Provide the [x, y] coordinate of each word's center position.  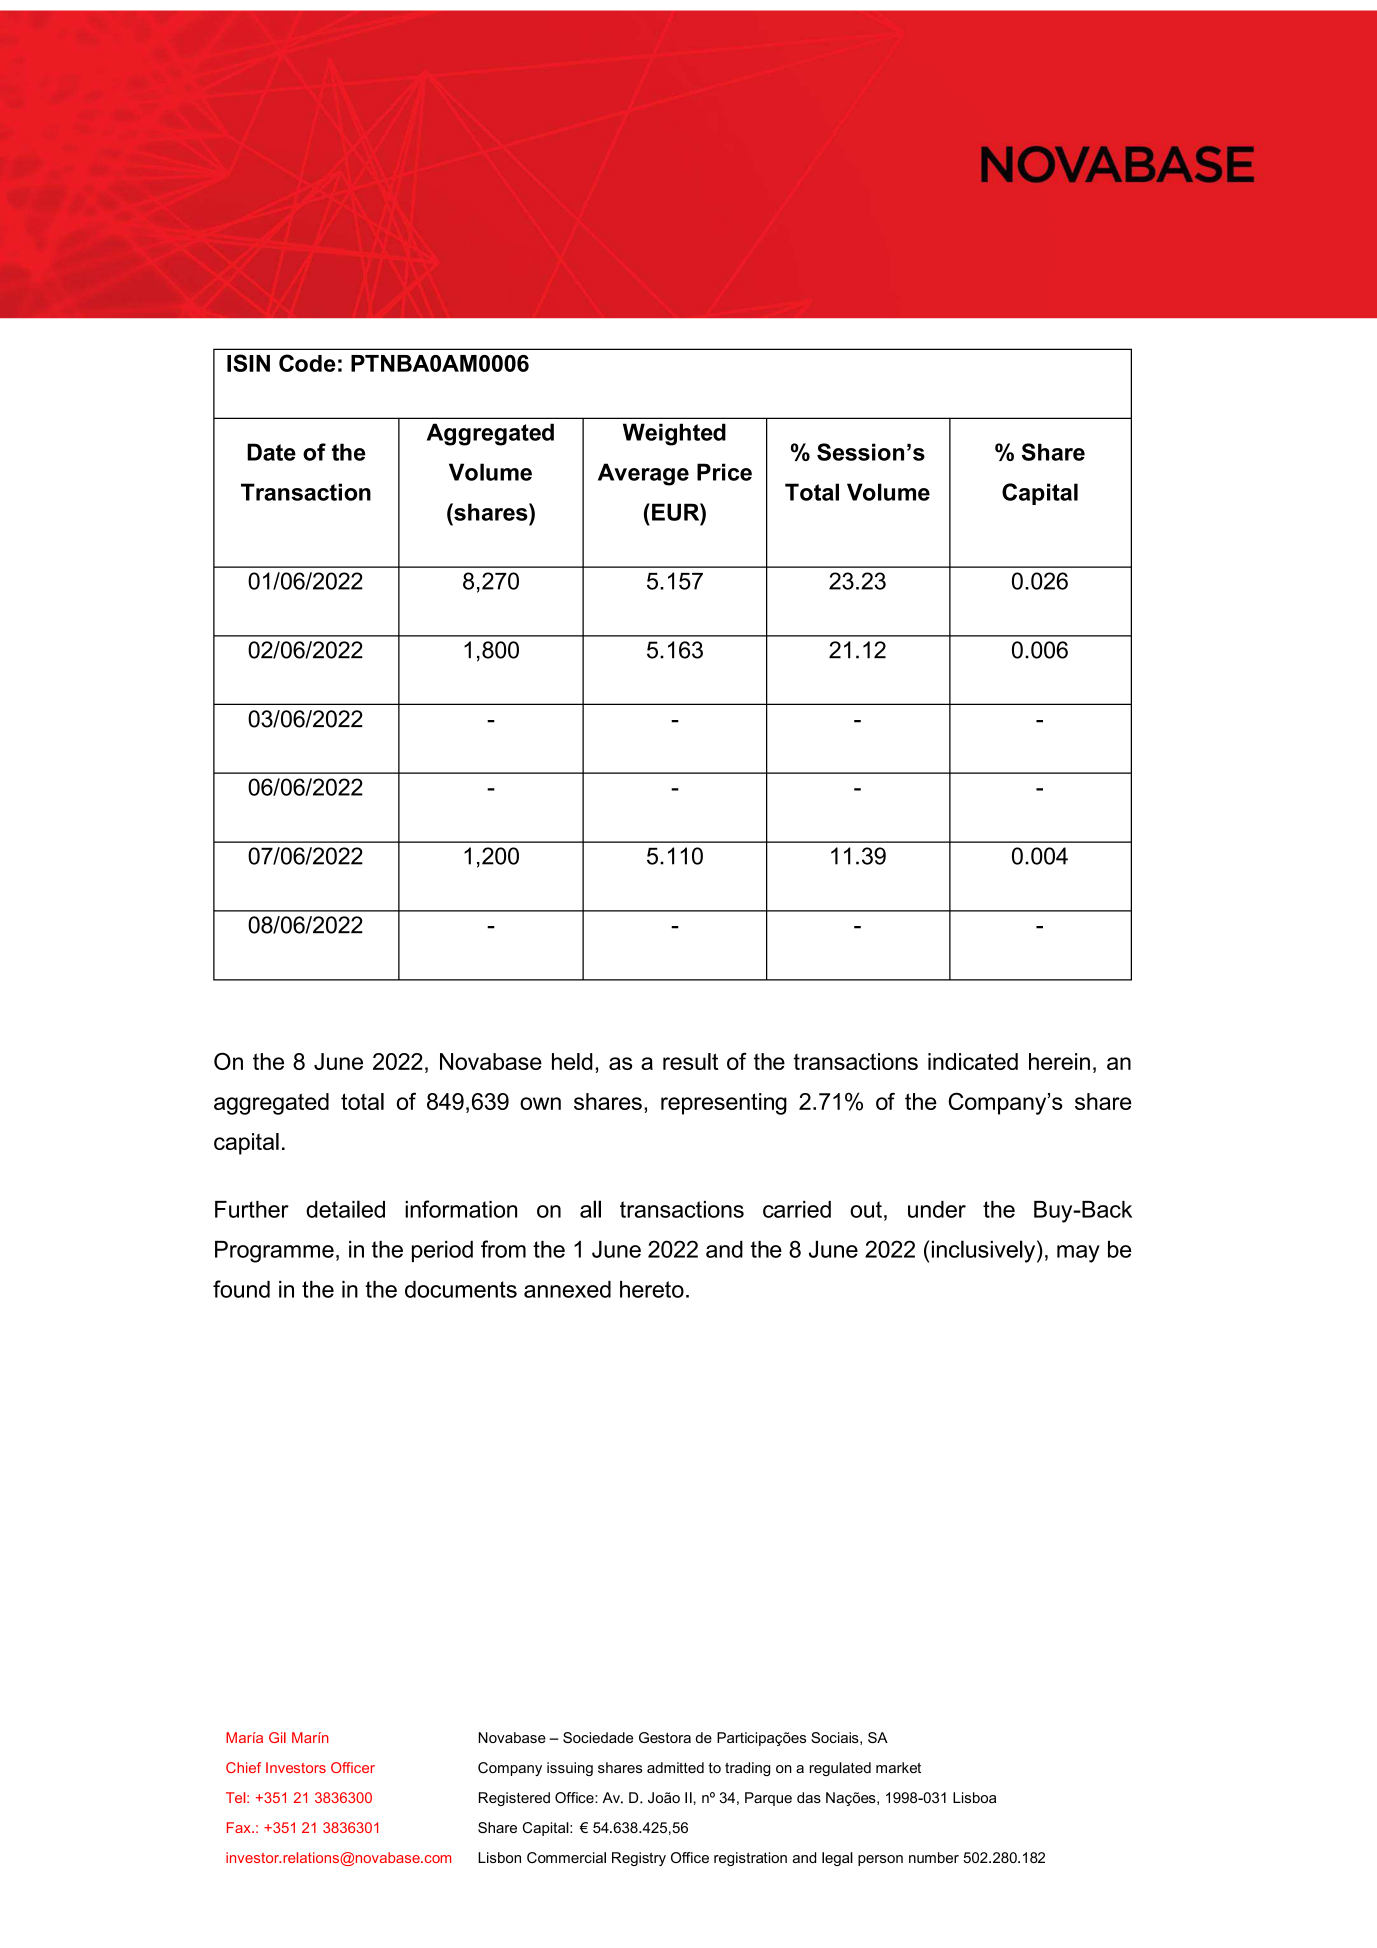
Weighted [674, 434]
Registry [639, 1859]
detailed [345, 1209]
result [690, 1061]
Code [307, 363]
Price [724, 472]
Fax [240, 1827]
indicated [973, 1061]
